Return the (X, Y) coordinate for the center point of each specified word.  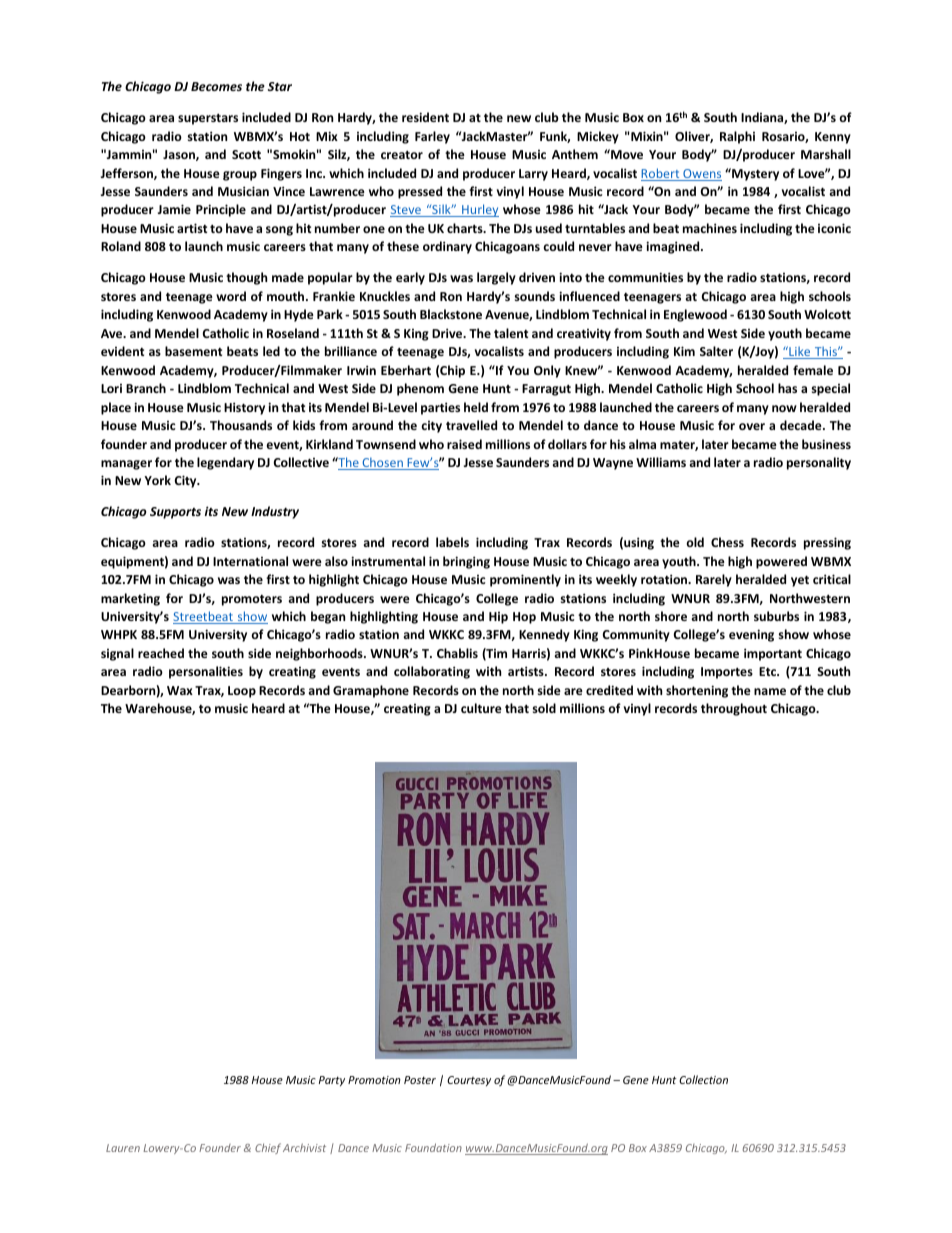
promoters (252, 600)
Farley (432, 137)
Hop (524, 618)
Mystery (754, 174)
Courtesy (469, 1081)
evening (751, 635)
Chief (268, 1148)
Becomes (216, 86)
